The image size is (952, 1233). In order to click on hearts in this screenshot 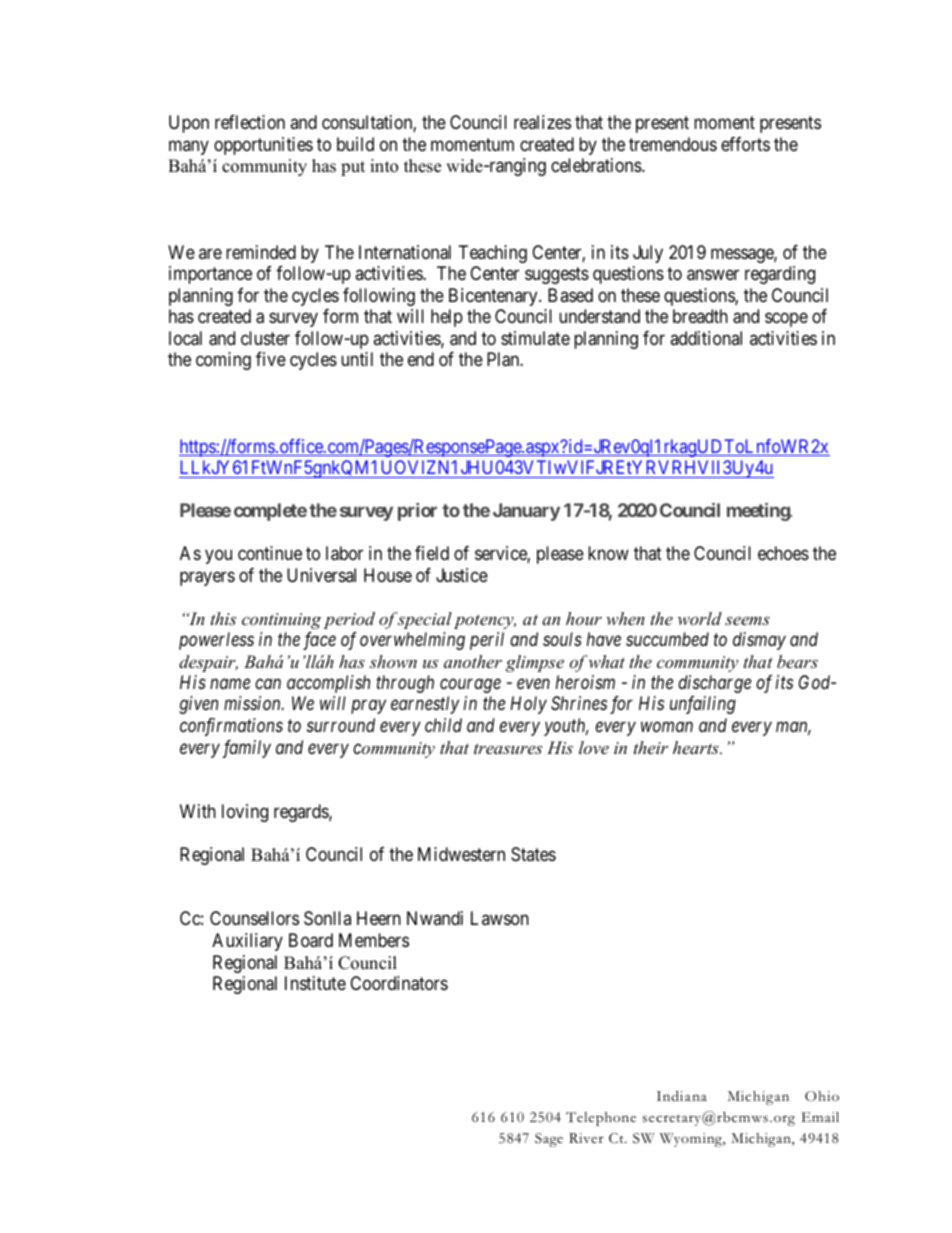, I will do `click(697, 747)`.
